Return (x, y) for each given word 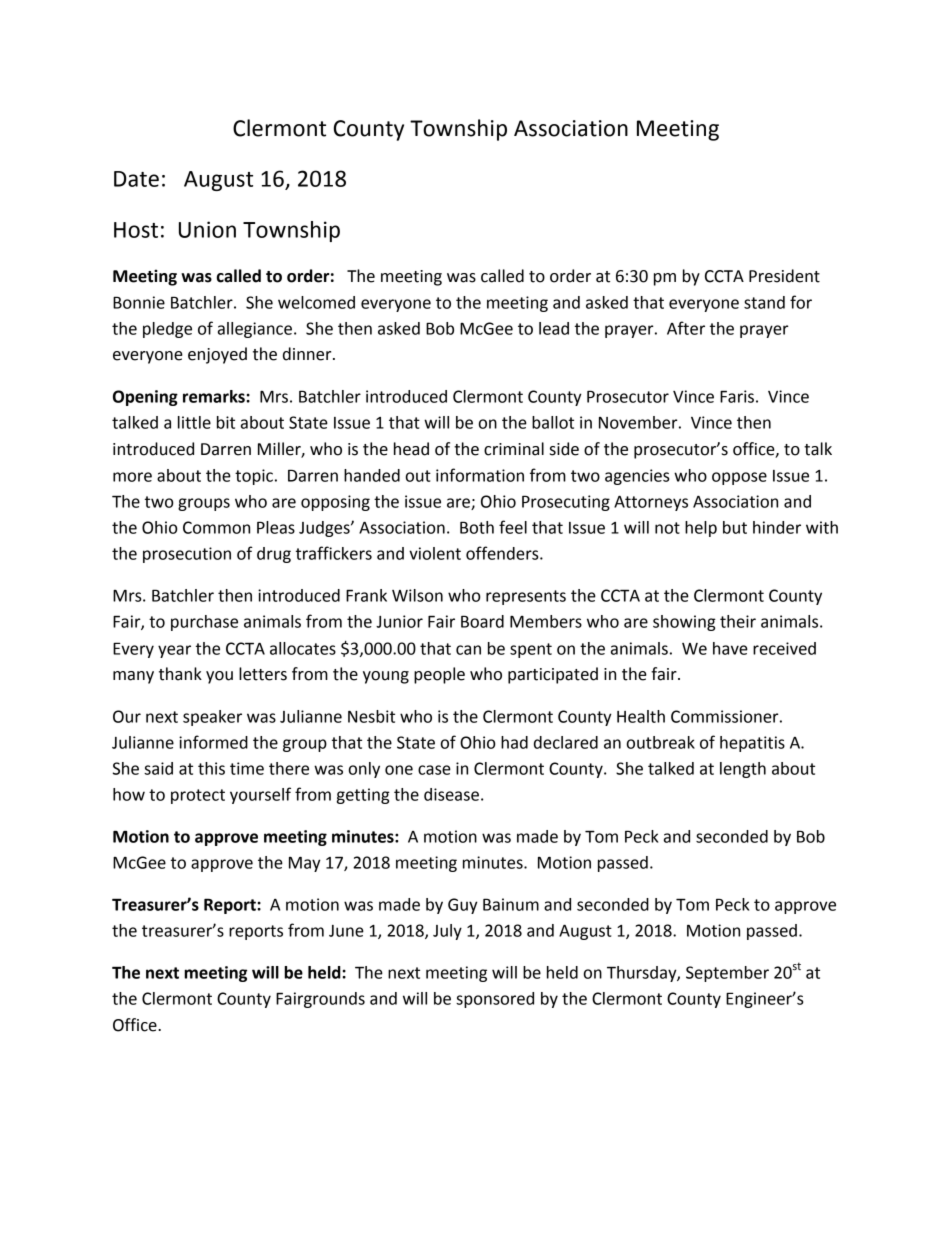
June (346, 931)
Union (207, 229)
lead (554, 328)
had (514, 742)
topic (254, 477)
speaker (212, 718)
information (480, 475)
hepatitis (752, 744)
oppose (739, 478)
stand (764, 302)
